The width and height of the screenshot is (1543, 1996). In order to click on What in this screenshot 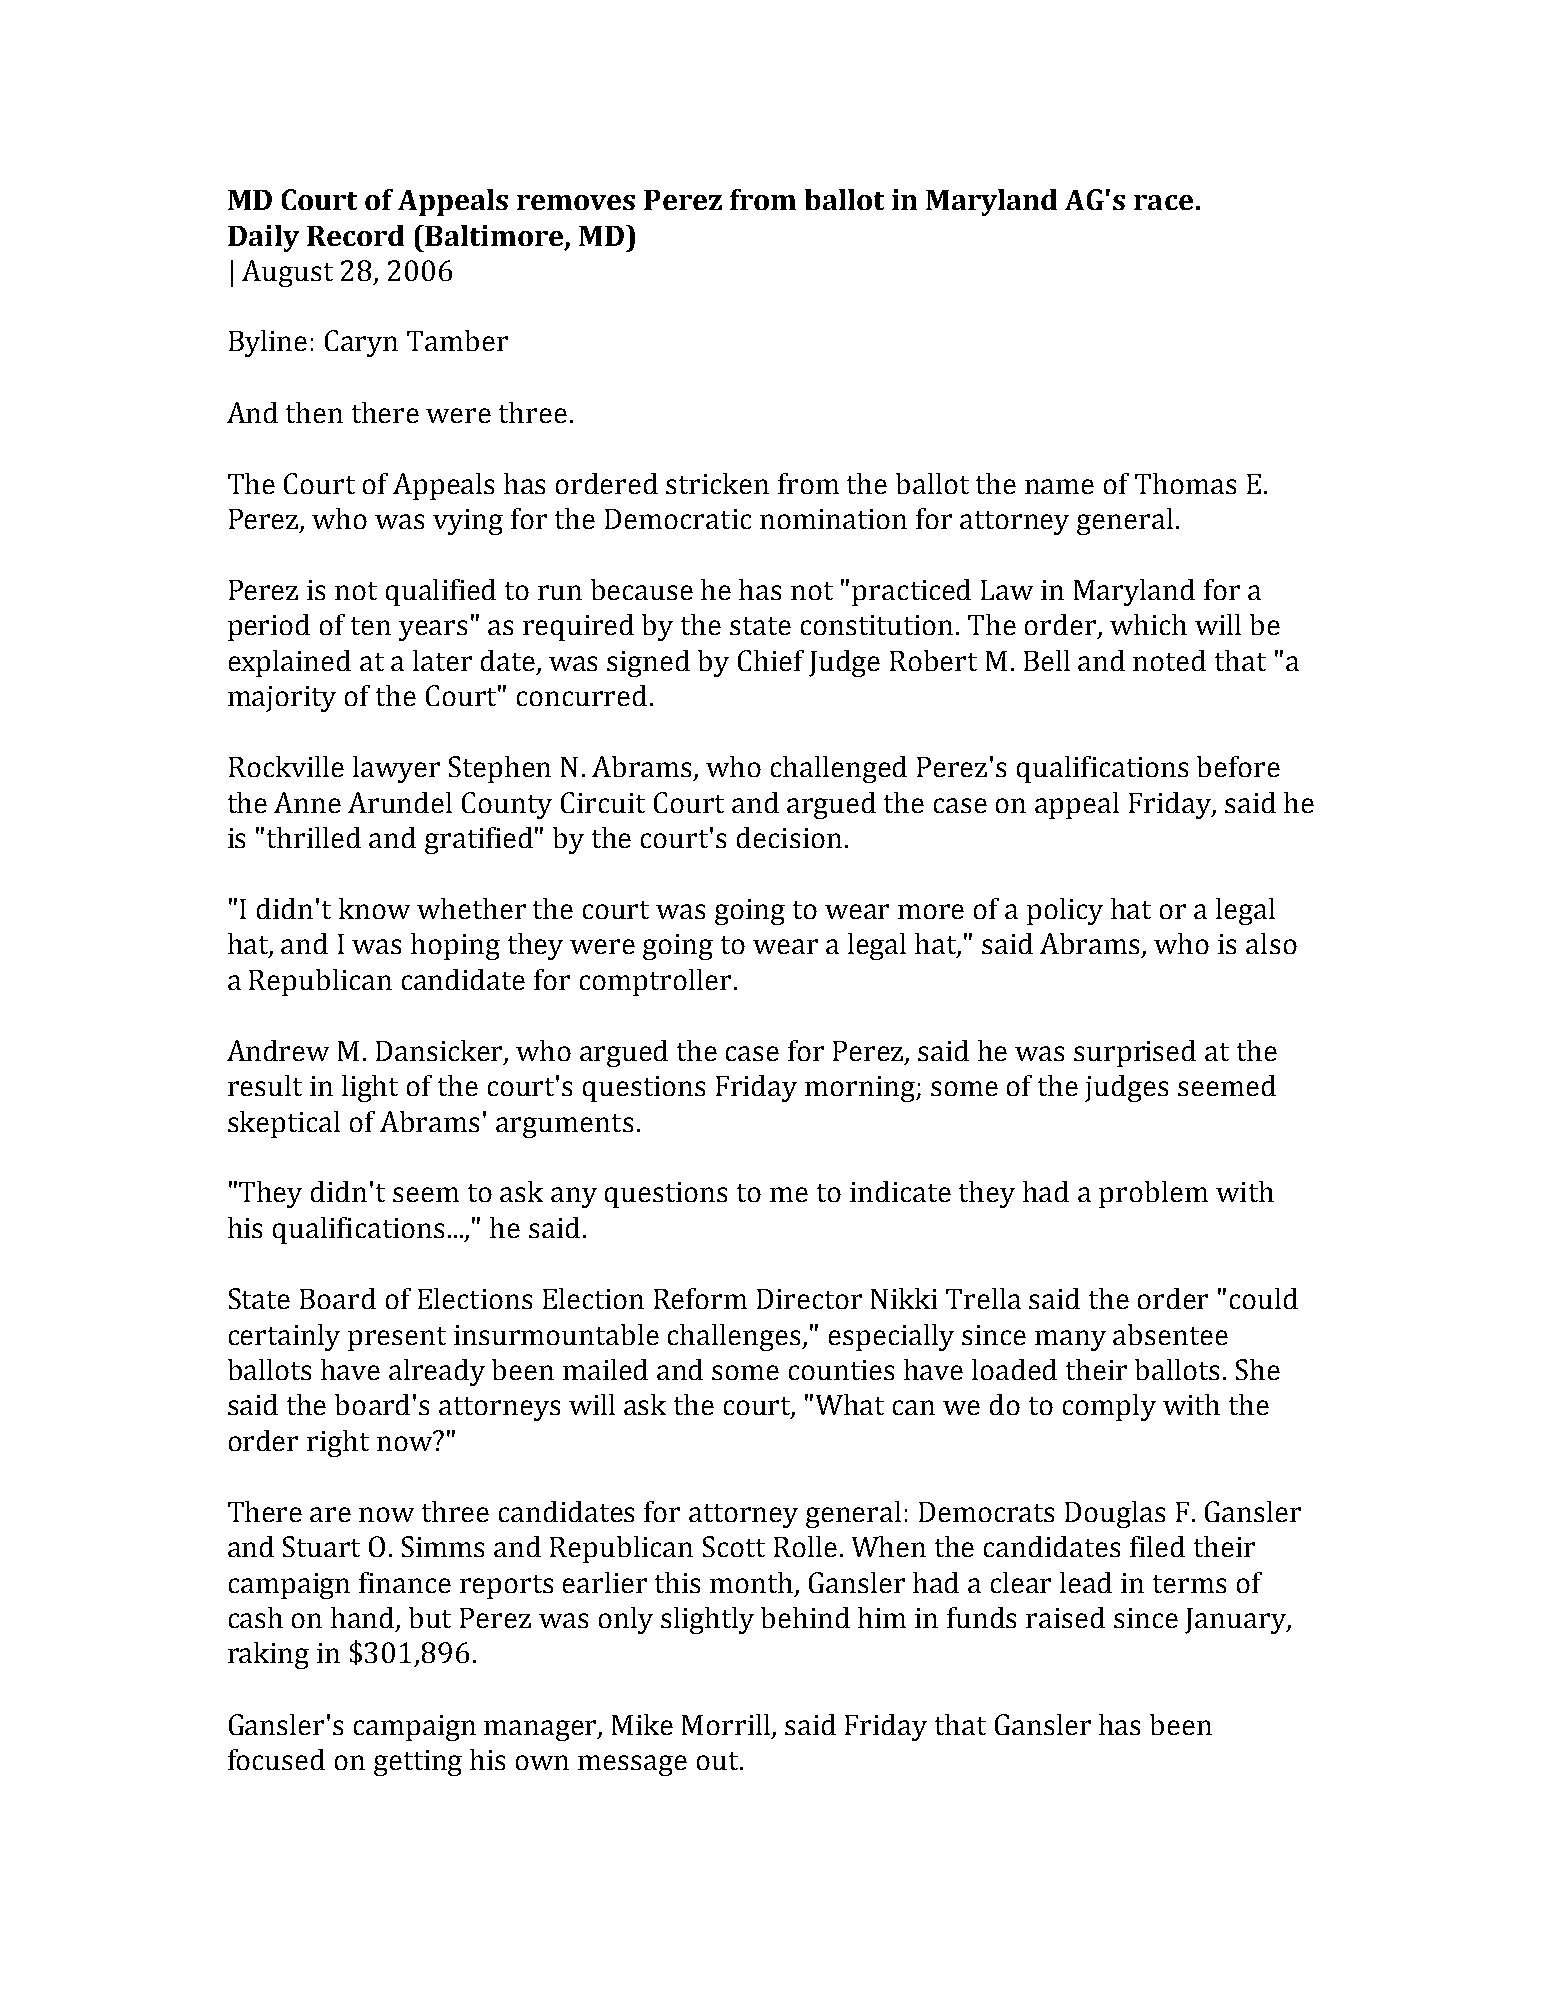, I will do `click(850, 1404)`.
